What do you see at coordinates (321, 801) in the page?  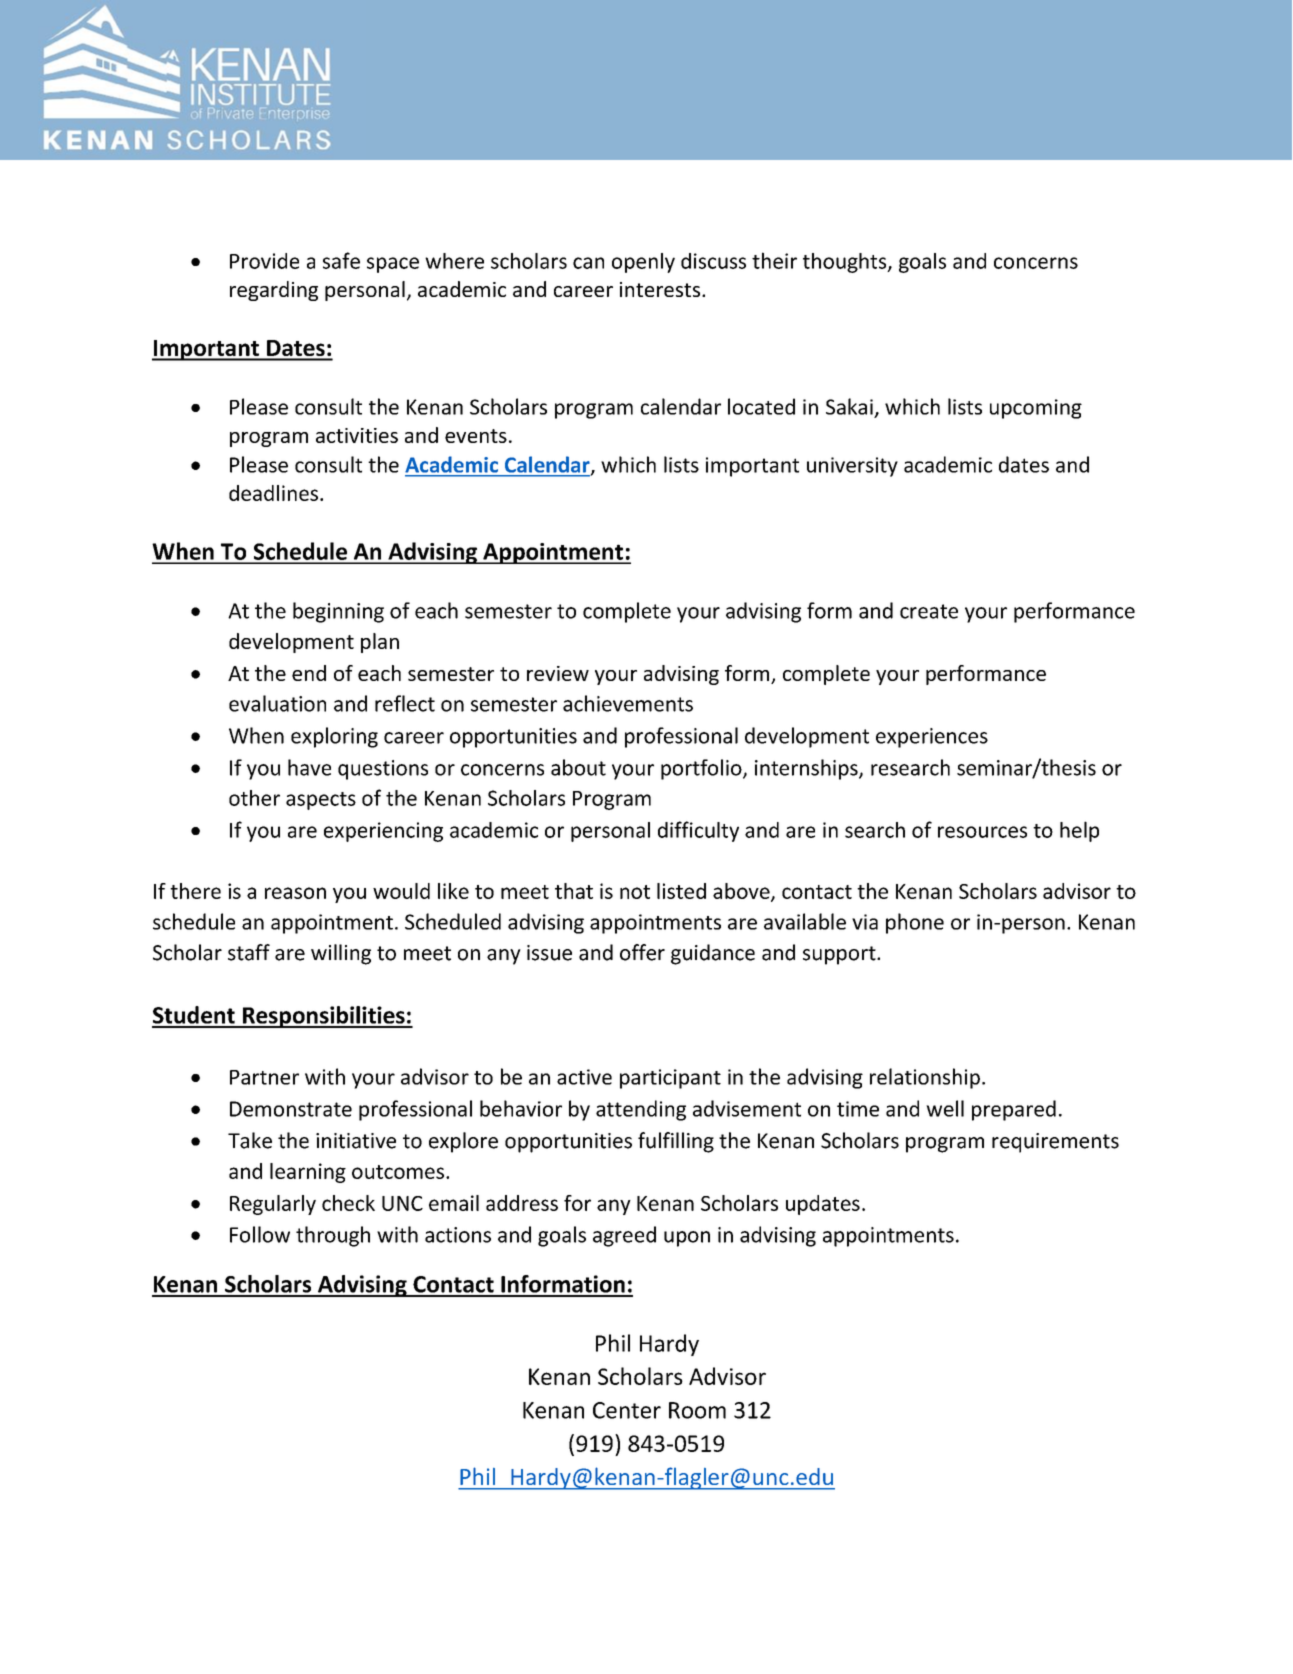 I see `aspects` at bounding box center [321, 801].
